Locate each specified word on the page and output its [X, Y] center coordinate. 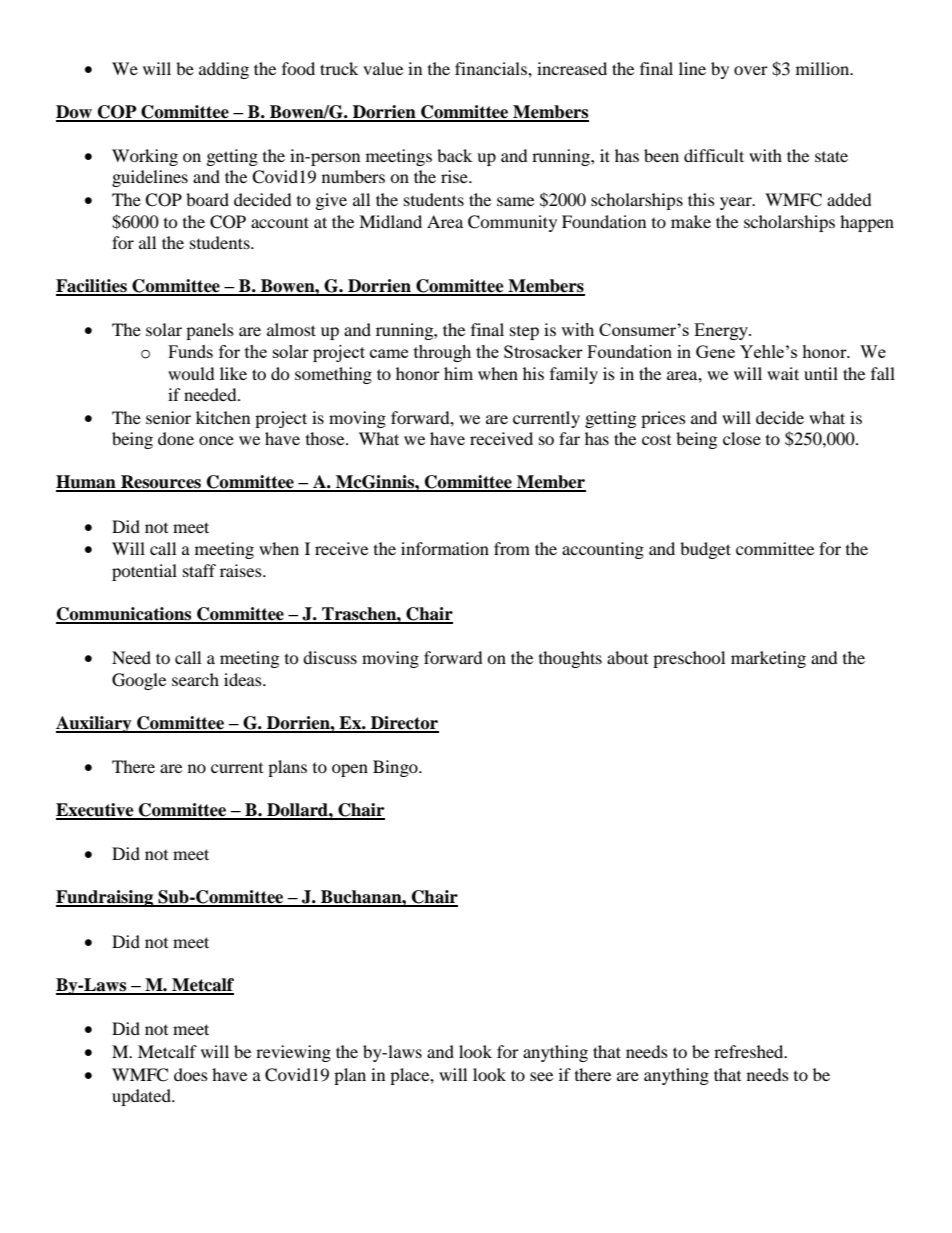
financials [492, 68]
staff [199, 570]
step [524, 333]
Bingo [396, 768]
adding [224, 70]
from [512, 548]
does [191, 1074]
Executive [96, 811]
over [751, 70]
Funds [190, 351]
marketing [768, 659]
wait [783, 373]
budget [705, 550]
